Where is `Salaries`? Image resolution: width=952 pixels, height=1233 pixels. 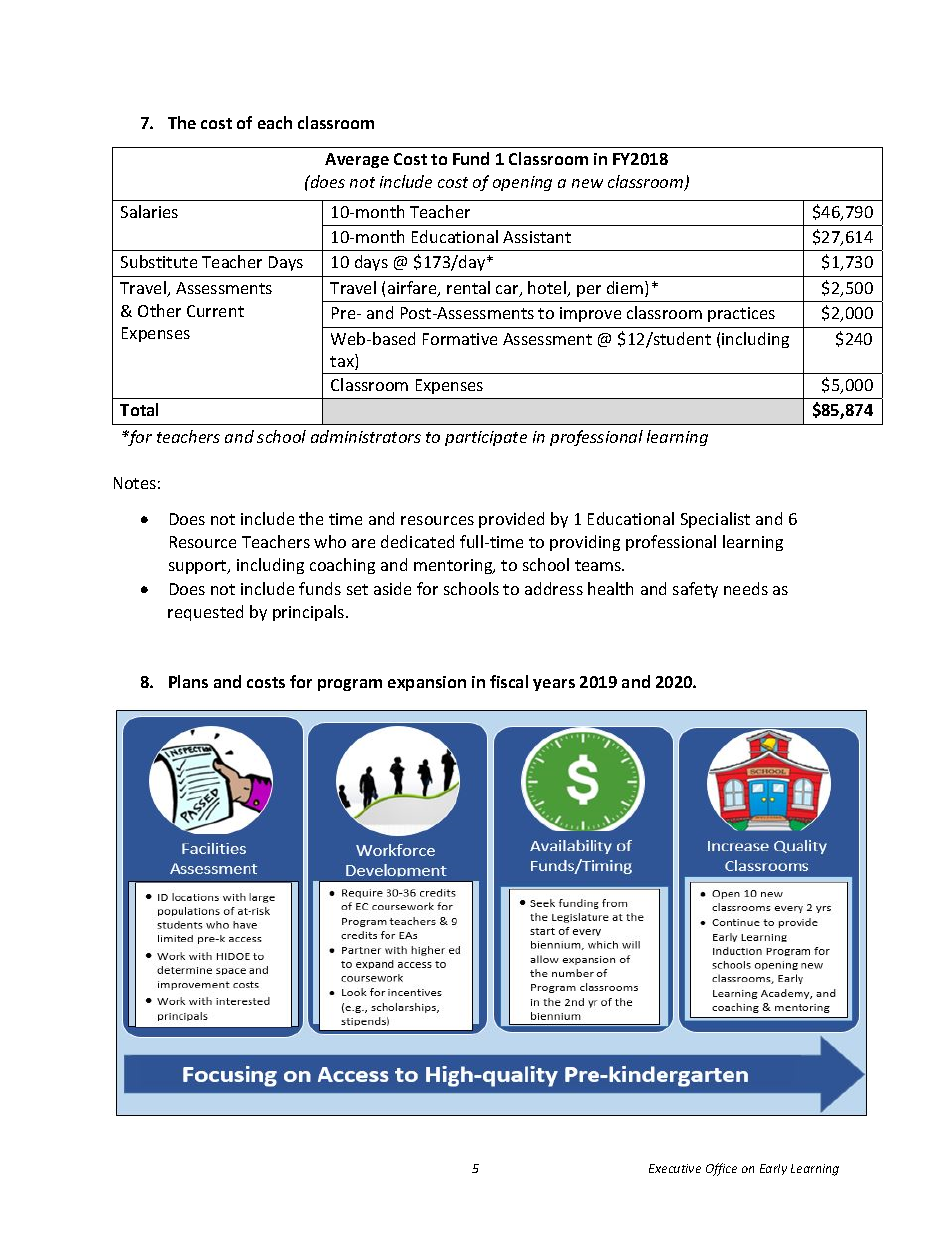
Salaries is located at coordinates (149, 211).
